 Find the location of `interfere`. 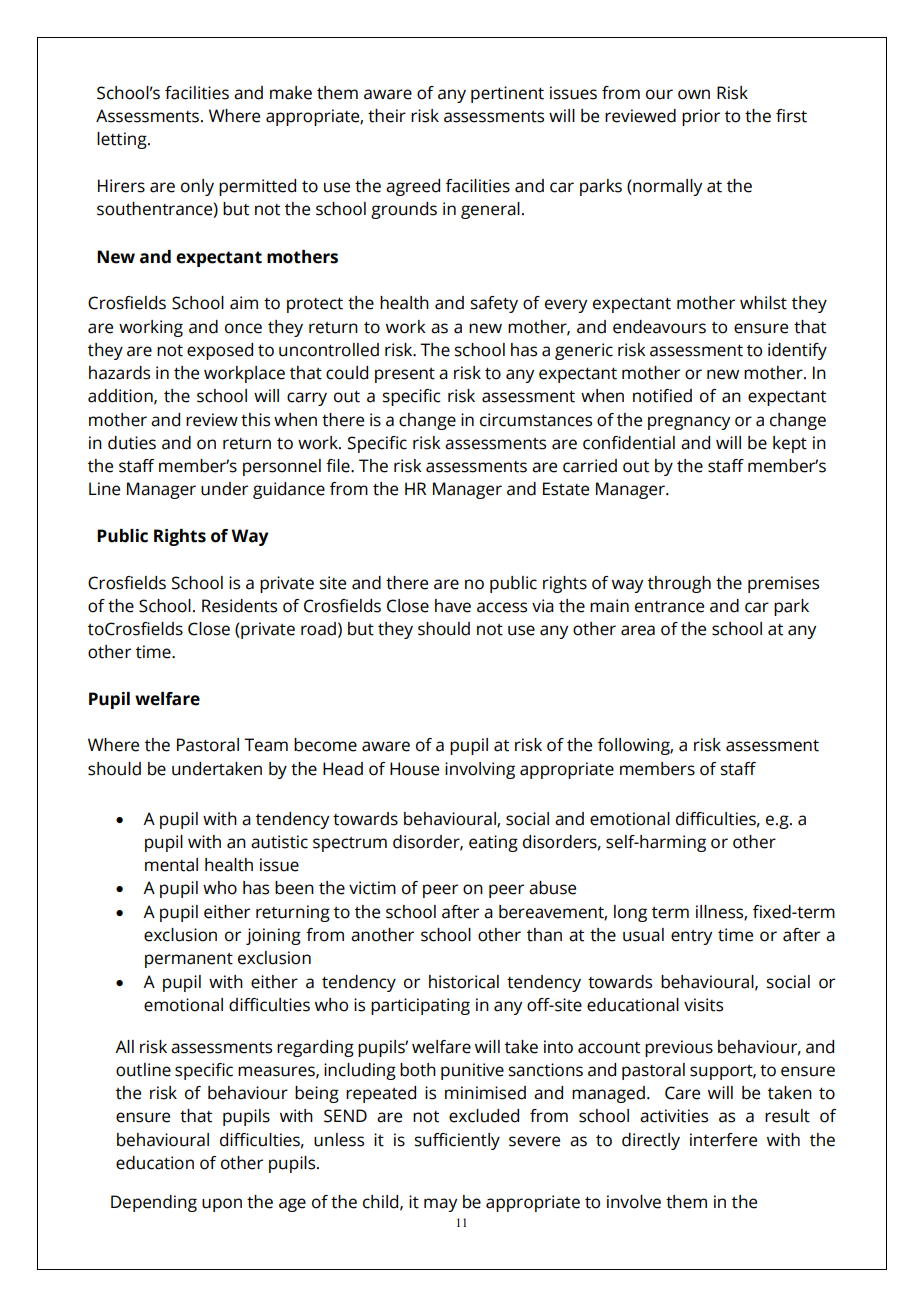

interfere is located at coordinates (723, 1140).
